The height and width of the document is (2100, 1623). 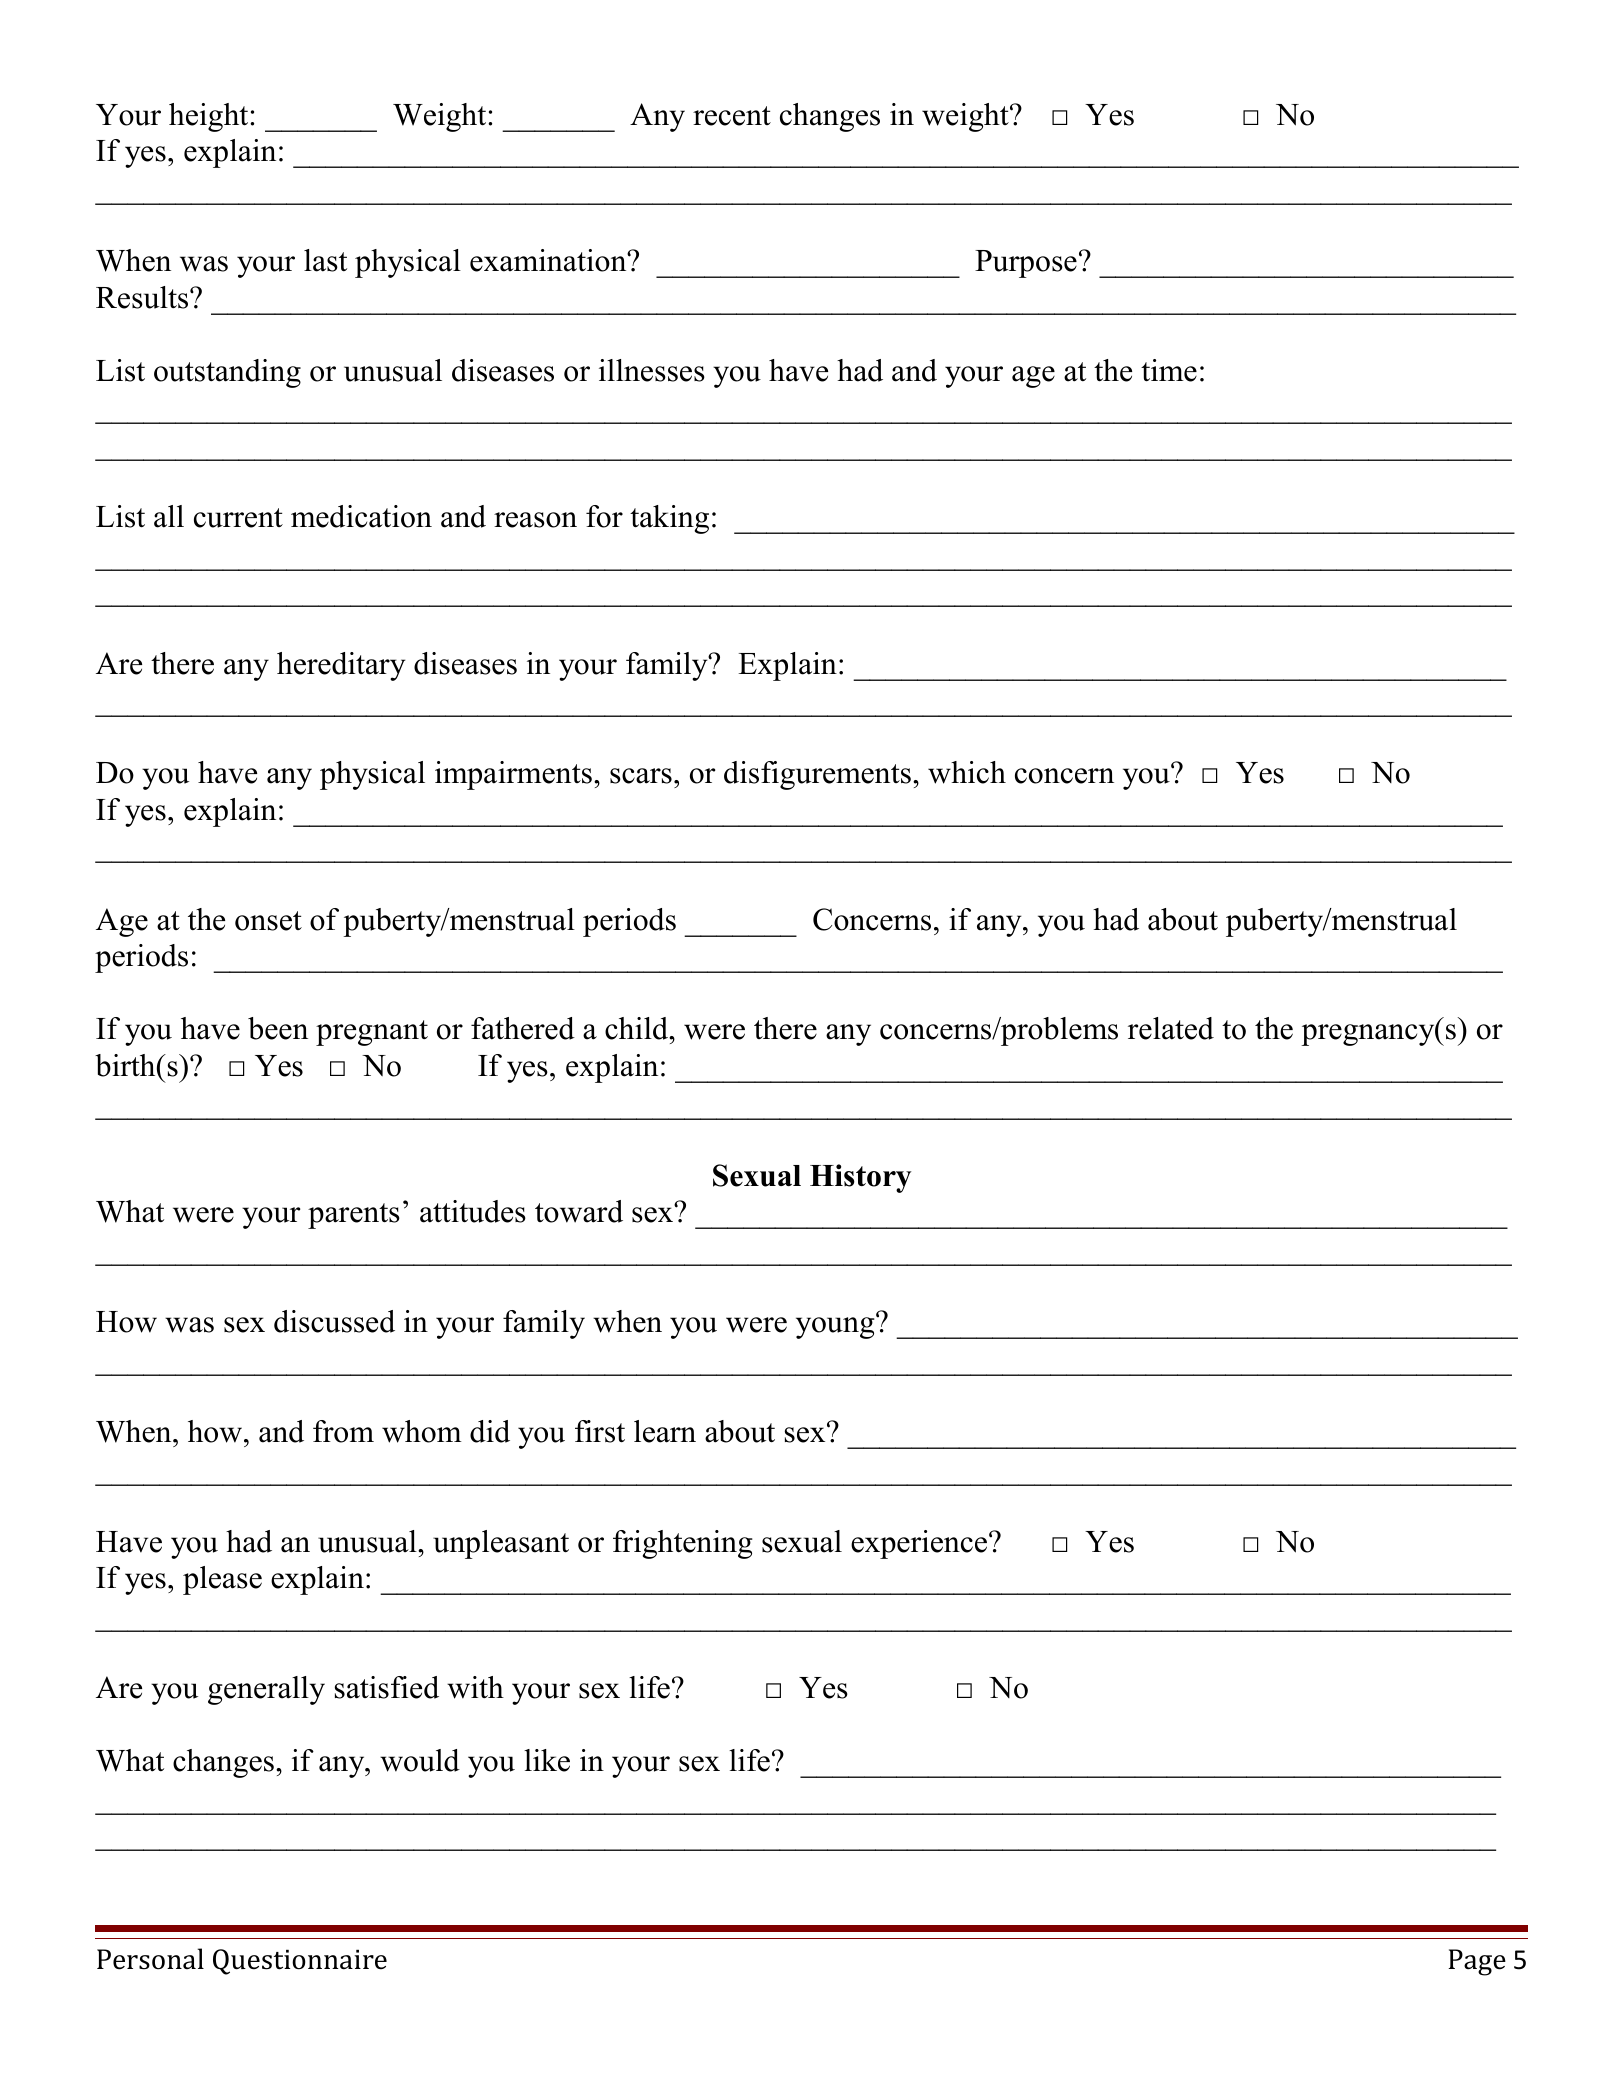 I want to click on which, so click(x=967, y=772).
